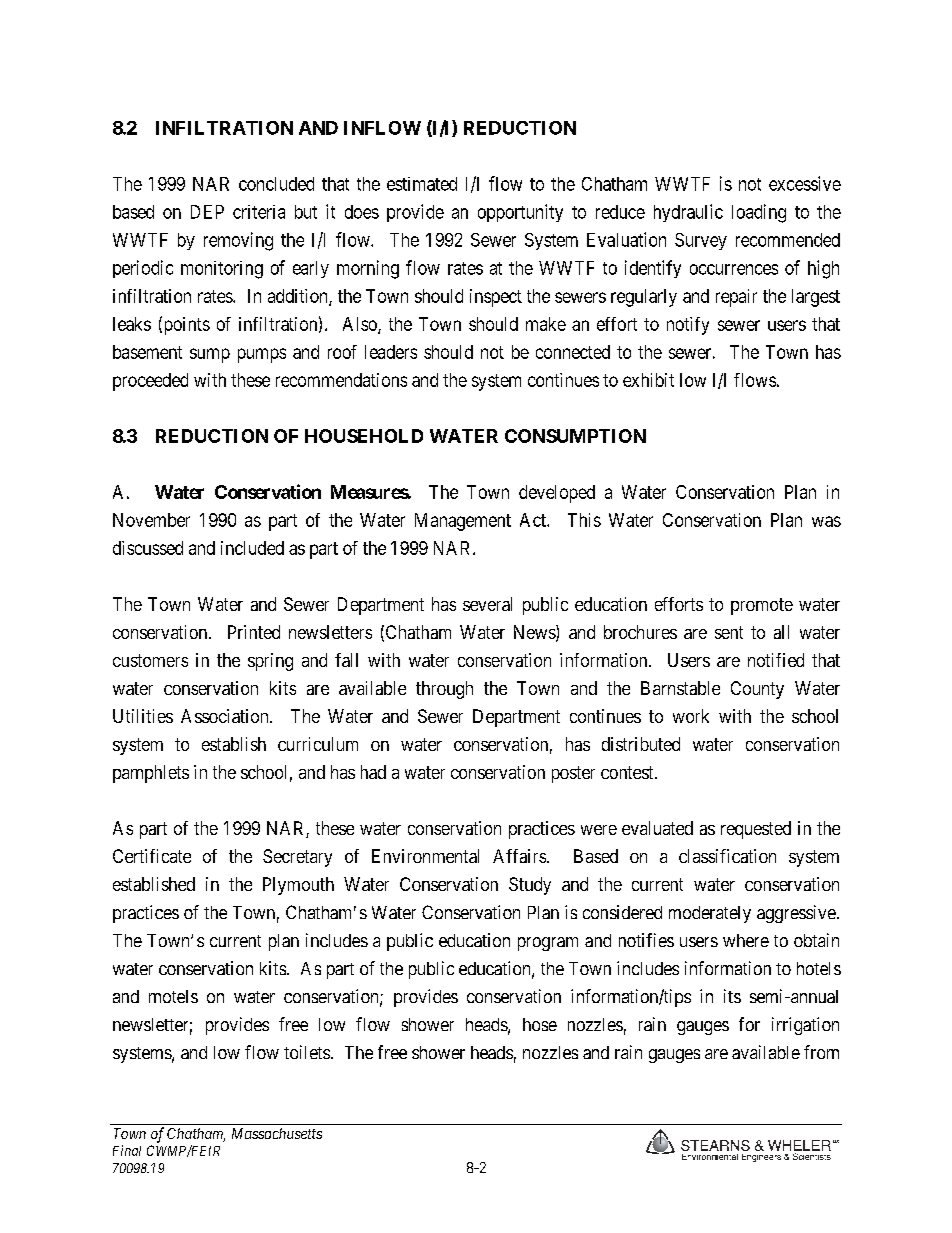  I want to click on requested, so click(756, 830).
